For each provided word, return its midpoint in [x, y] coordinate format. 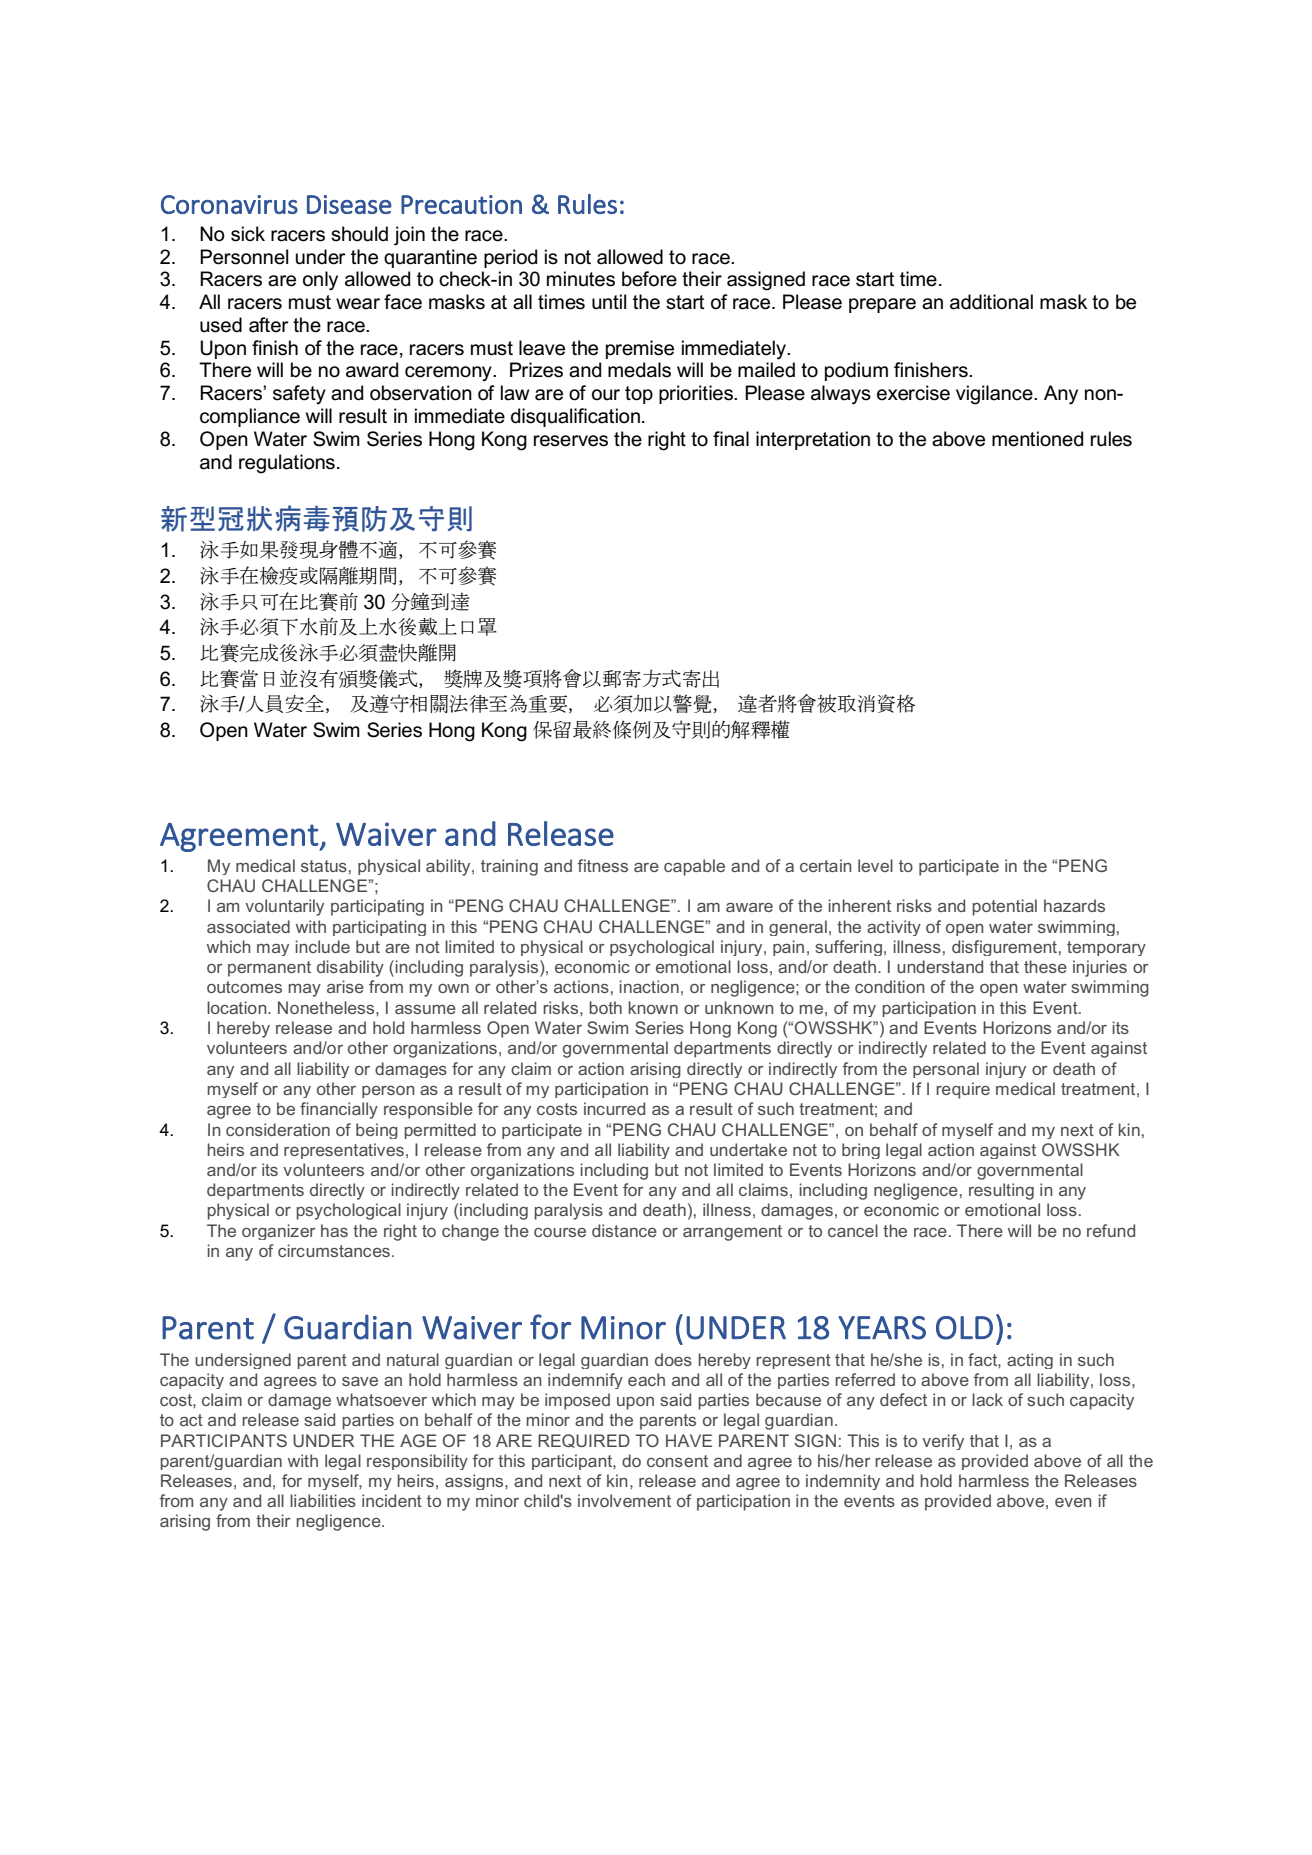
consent [677, 1461]
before [649, 279]
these [1045, 966]
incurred [614, 1108]
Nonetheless [327, 1007]
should [359, 234]
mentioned [1037, 439]
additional [991, 302]
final [731, 439]
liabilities [323, 1500]
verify [943, 1442]
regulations [287, 464]
